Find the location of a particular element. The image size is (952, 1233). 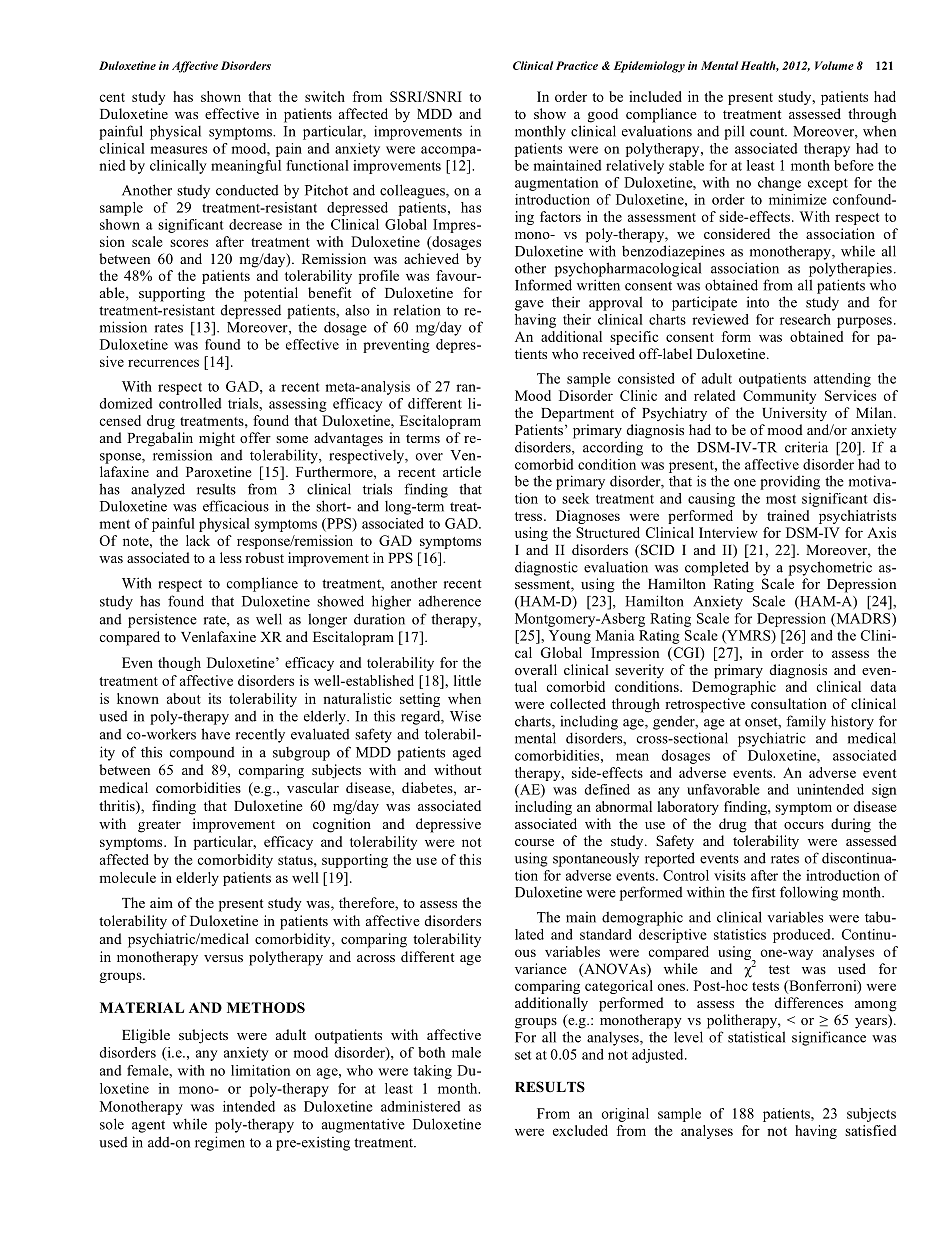

criteria is located at coordinates (806, 447).
